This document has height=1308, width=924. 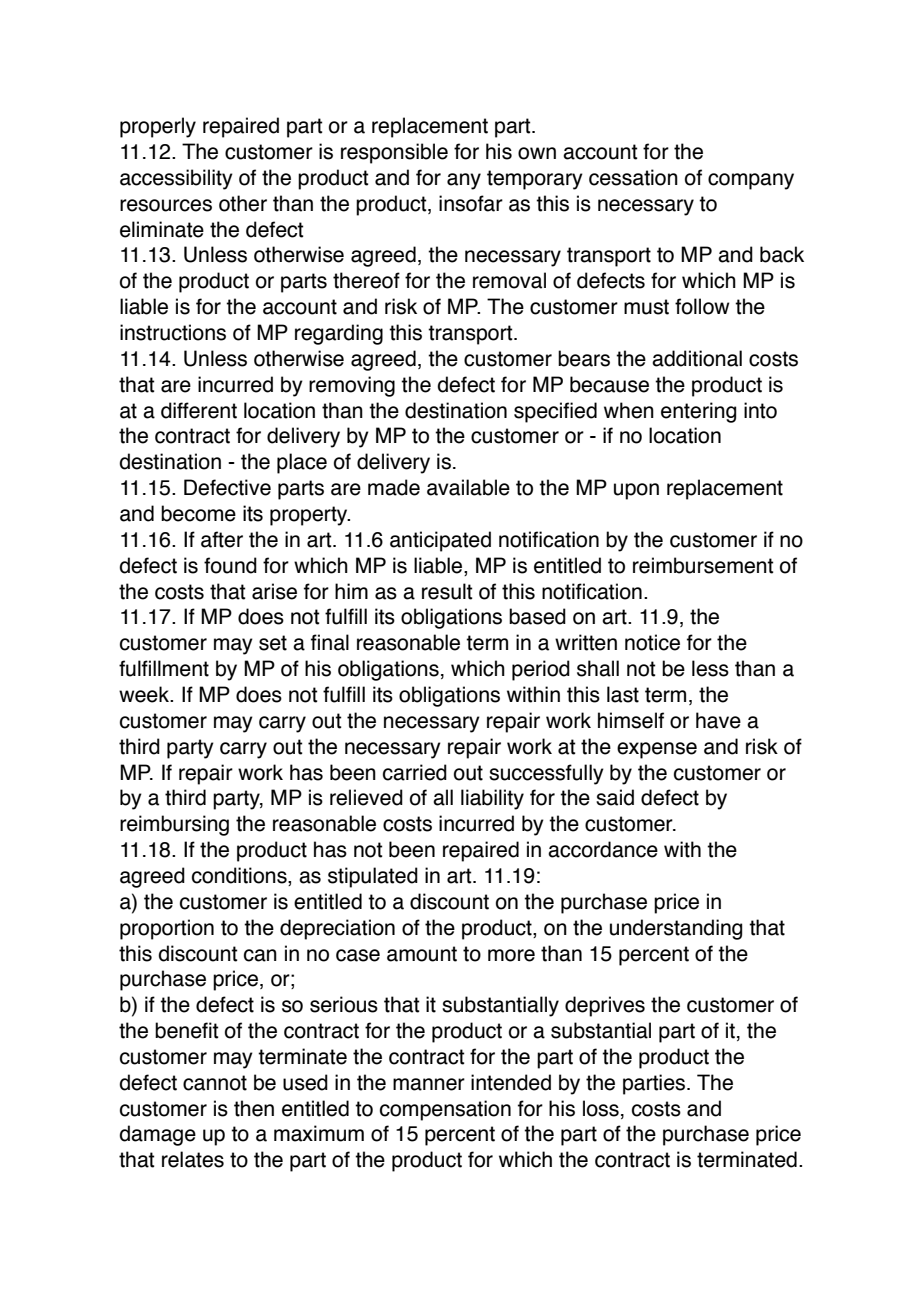 I want to click on notice, so click(x=652, y=642).
